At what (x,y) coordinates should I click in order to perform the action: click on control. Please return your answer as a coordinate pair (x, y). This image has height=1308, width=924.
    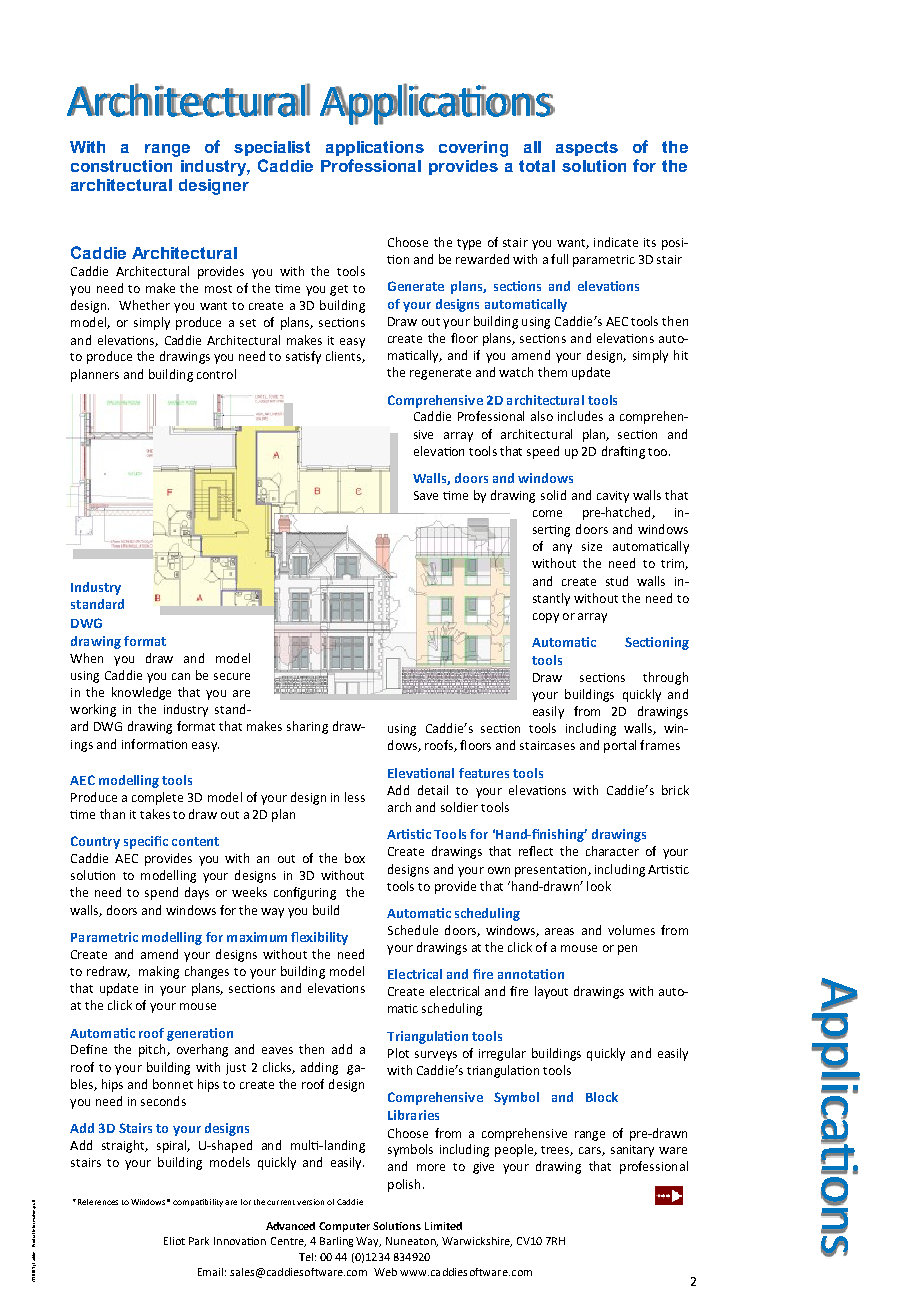
    Looking at the image, I should click on (216, 374).
